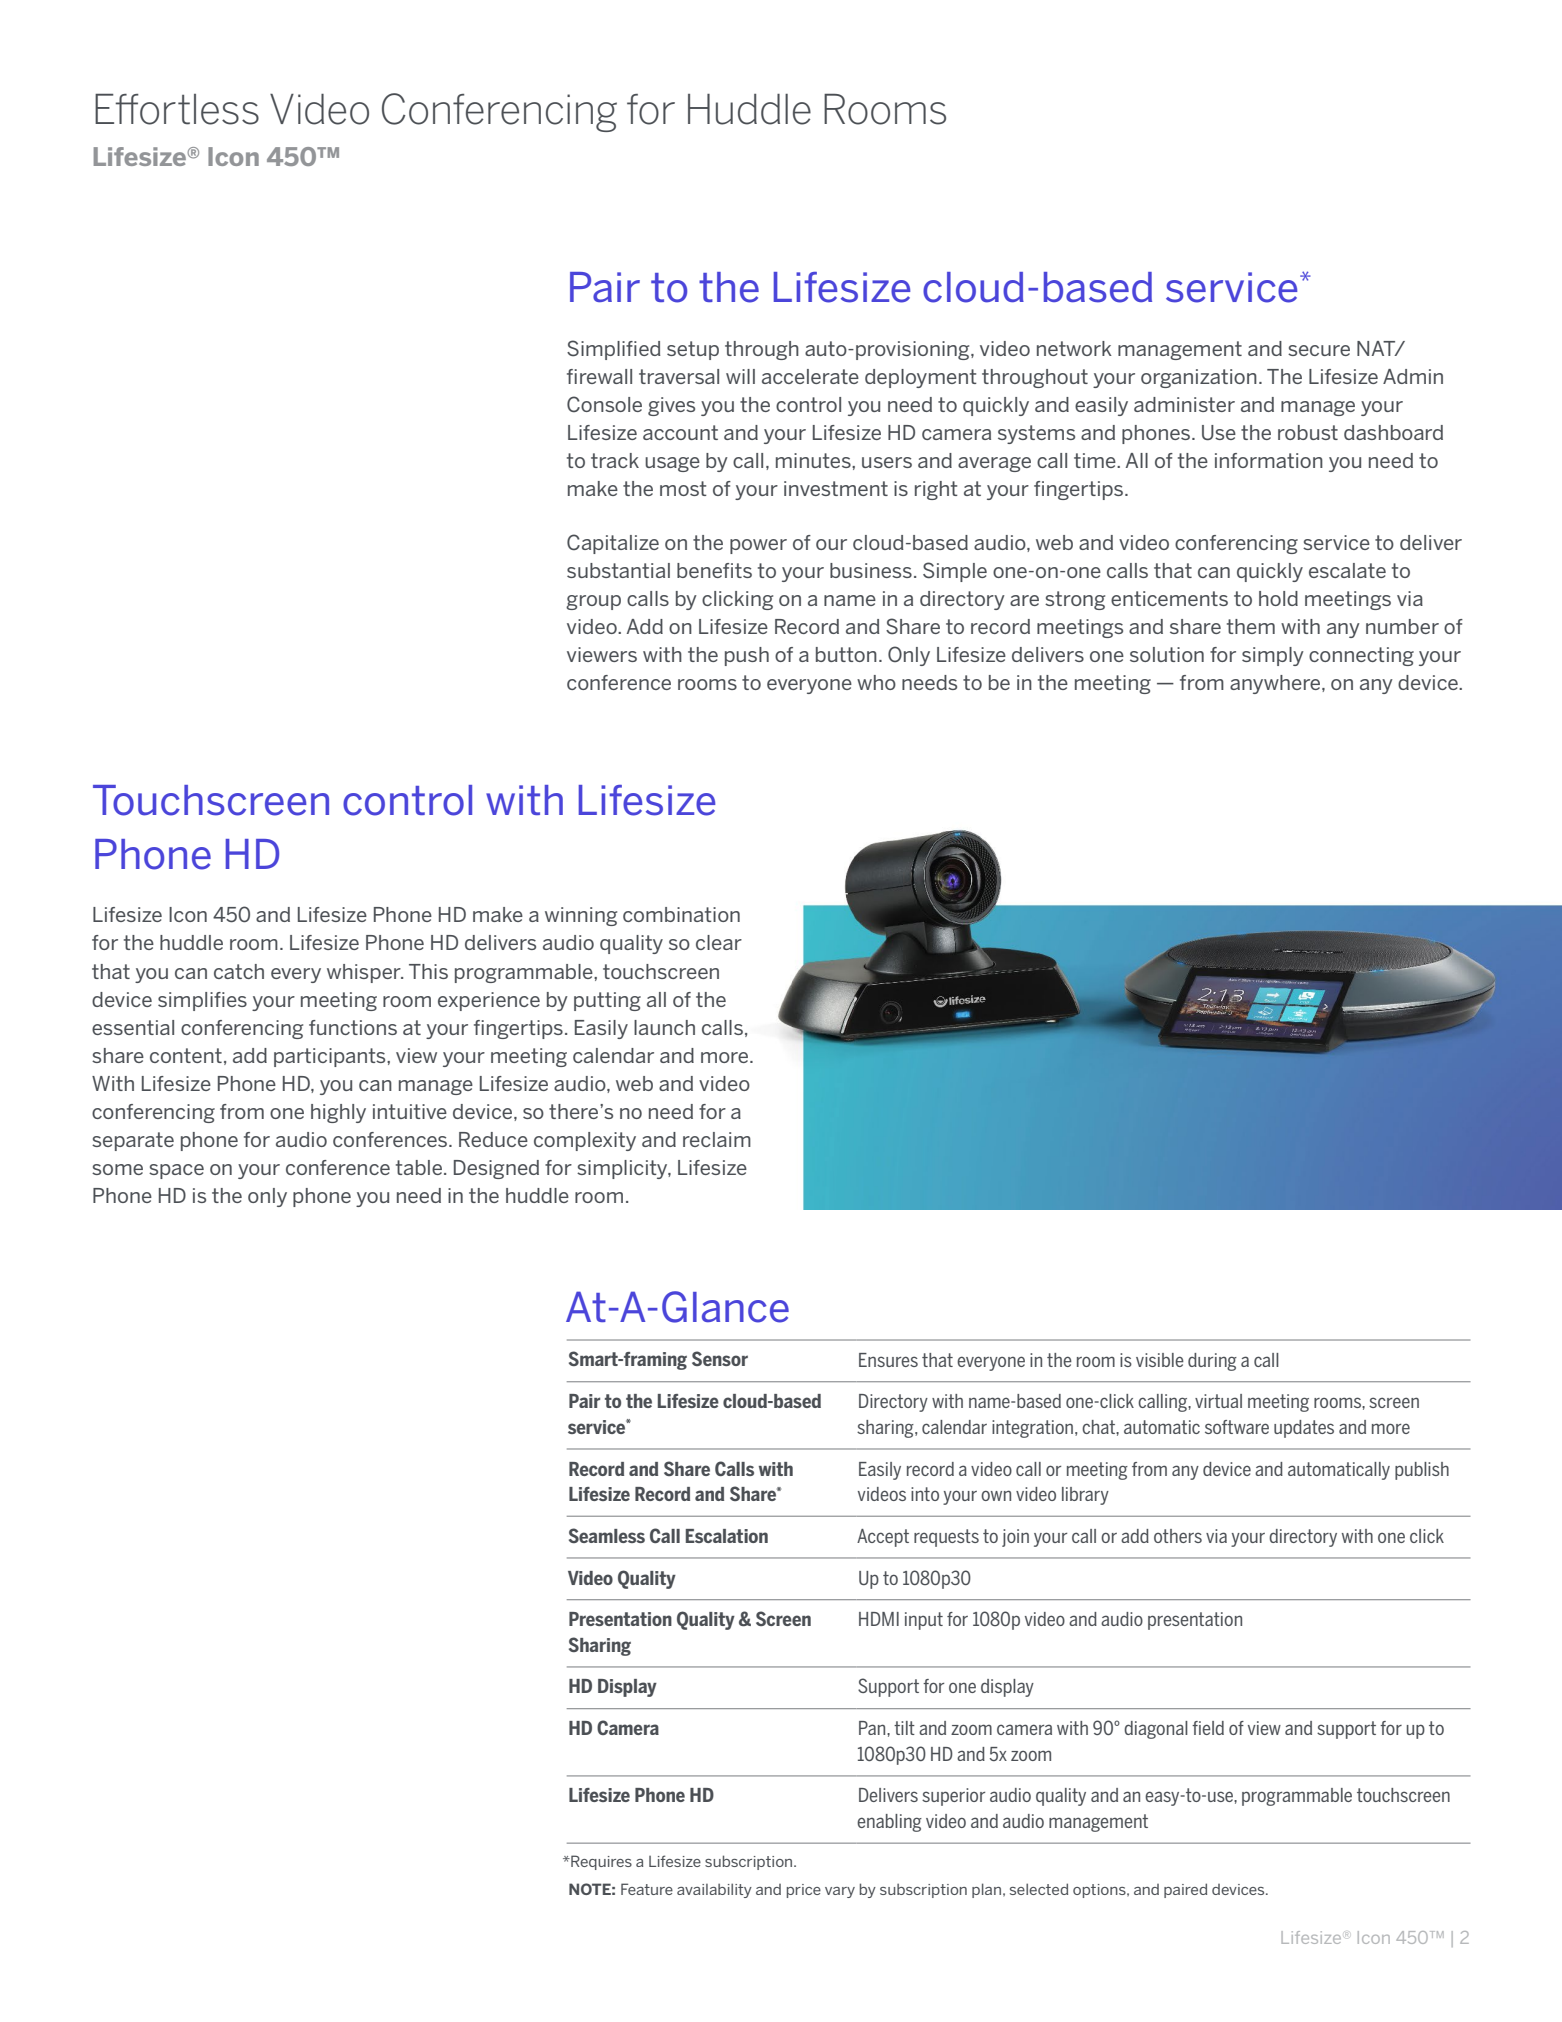  What do you see at coordinates (239, 971) in the document?
I see `catch` at bounding box center [239, 971].
